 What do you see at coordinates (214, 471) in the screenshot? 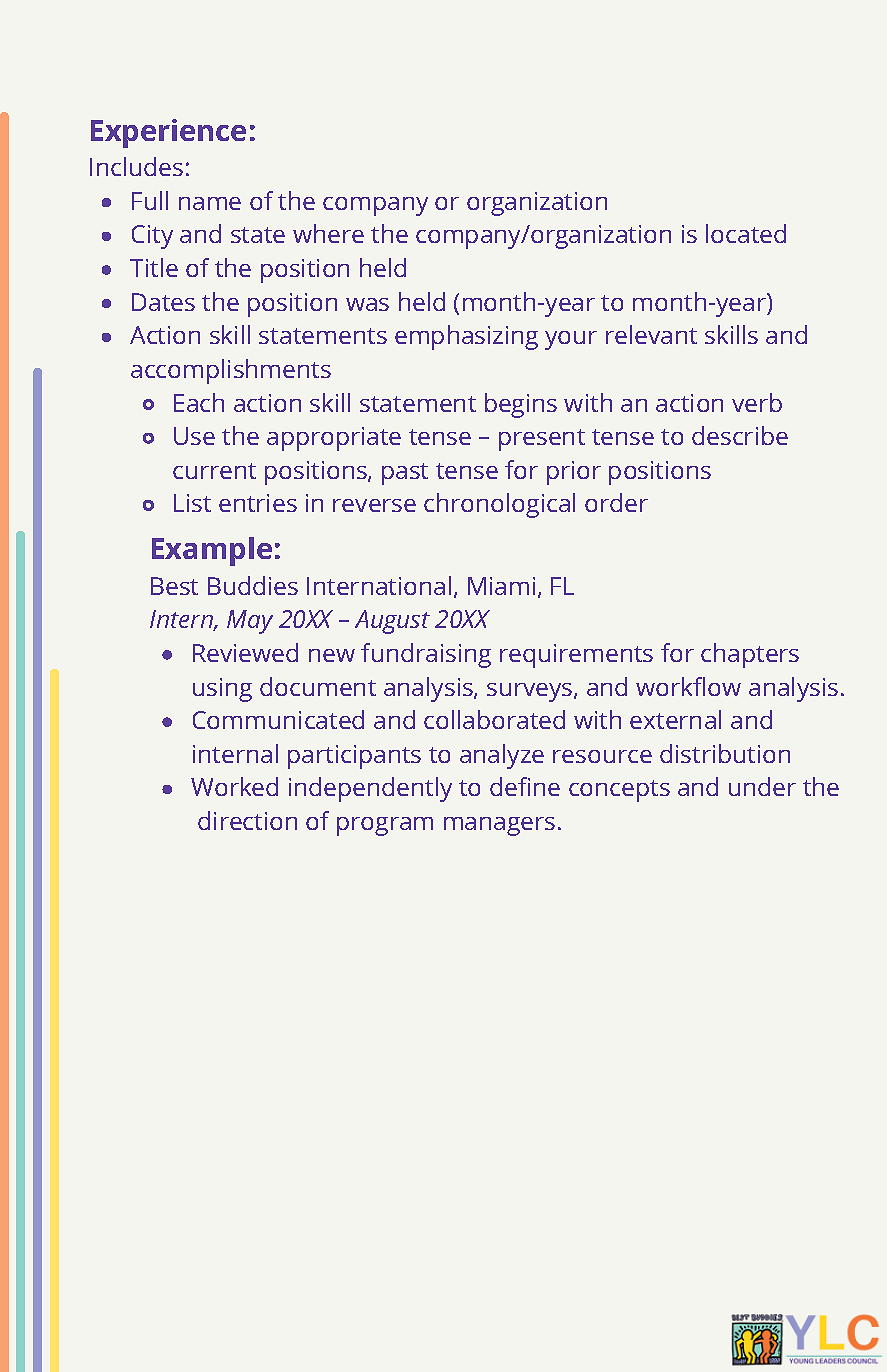
I see `current` at bounding box center [214, 471].
